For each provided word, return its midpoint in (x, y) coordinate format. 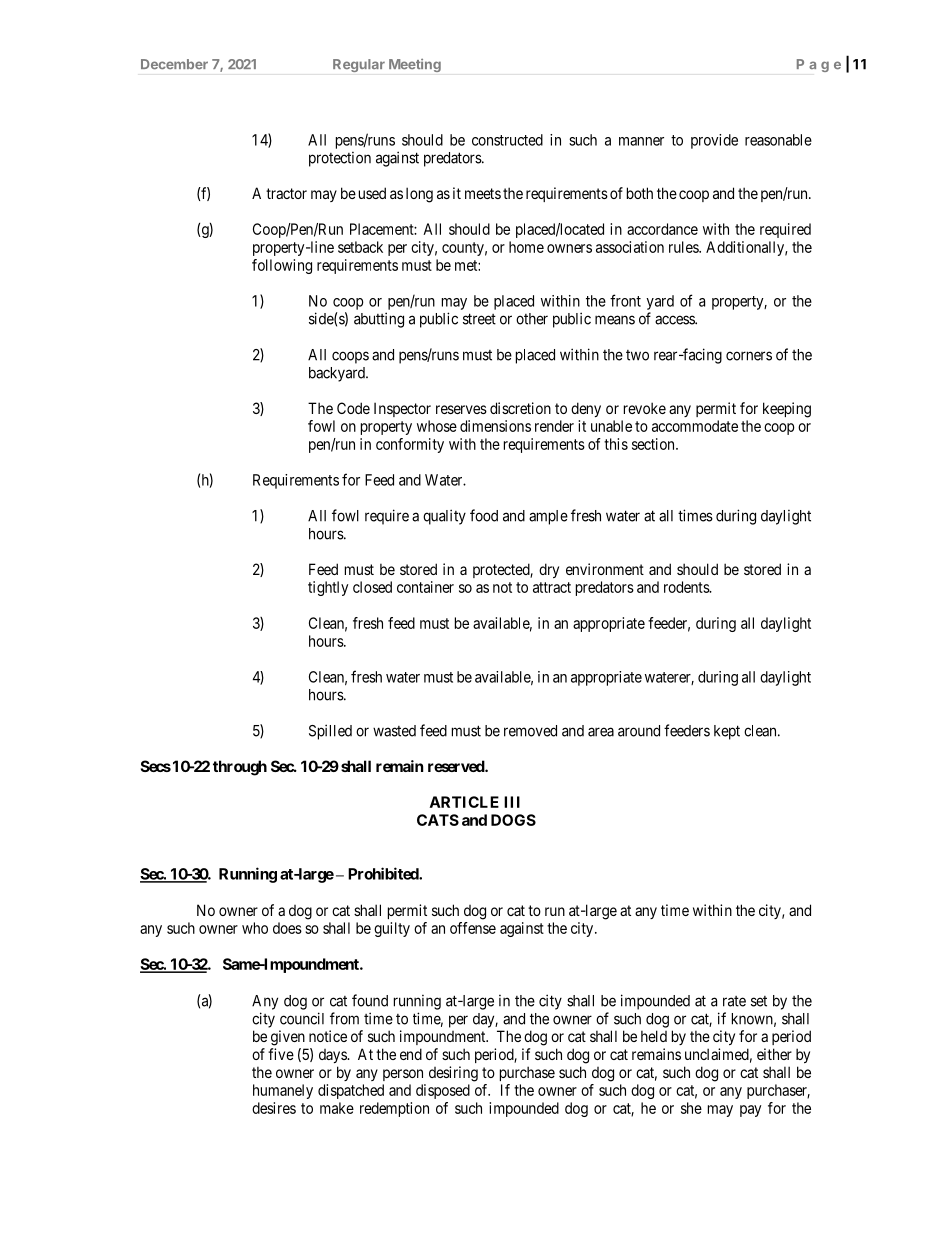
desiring (453, 1074)
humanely (283, 1091)
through (240, 768)
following (282, 266)
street (479, 319)
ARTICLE (464, 802)
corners (749, 356)
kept (727, 732)
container (425, 587)
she (691, 1108)
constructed (507, 140)
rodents (687, 587)
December (174, 64)
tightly (328, 588)
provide (714, 141)
